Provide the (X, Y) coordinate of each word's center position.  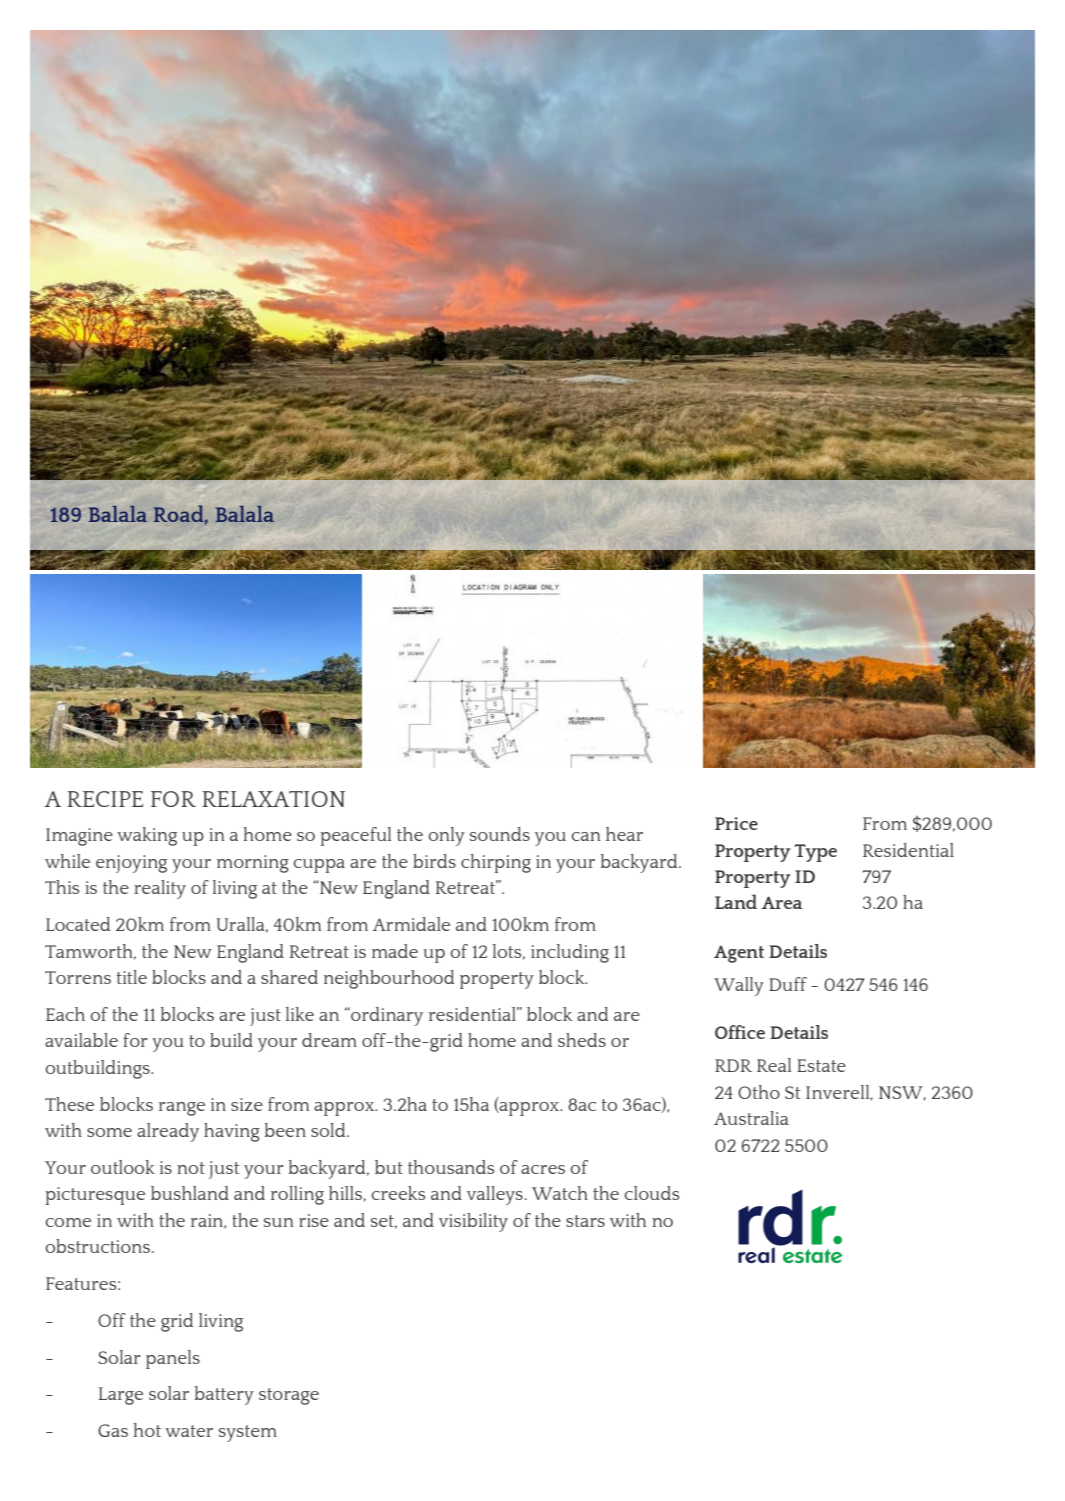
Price (736, 823)
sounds (500, 834)
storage (289, 1396)
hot (147, 1430)
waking (147, 836)
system (248, 1433)
